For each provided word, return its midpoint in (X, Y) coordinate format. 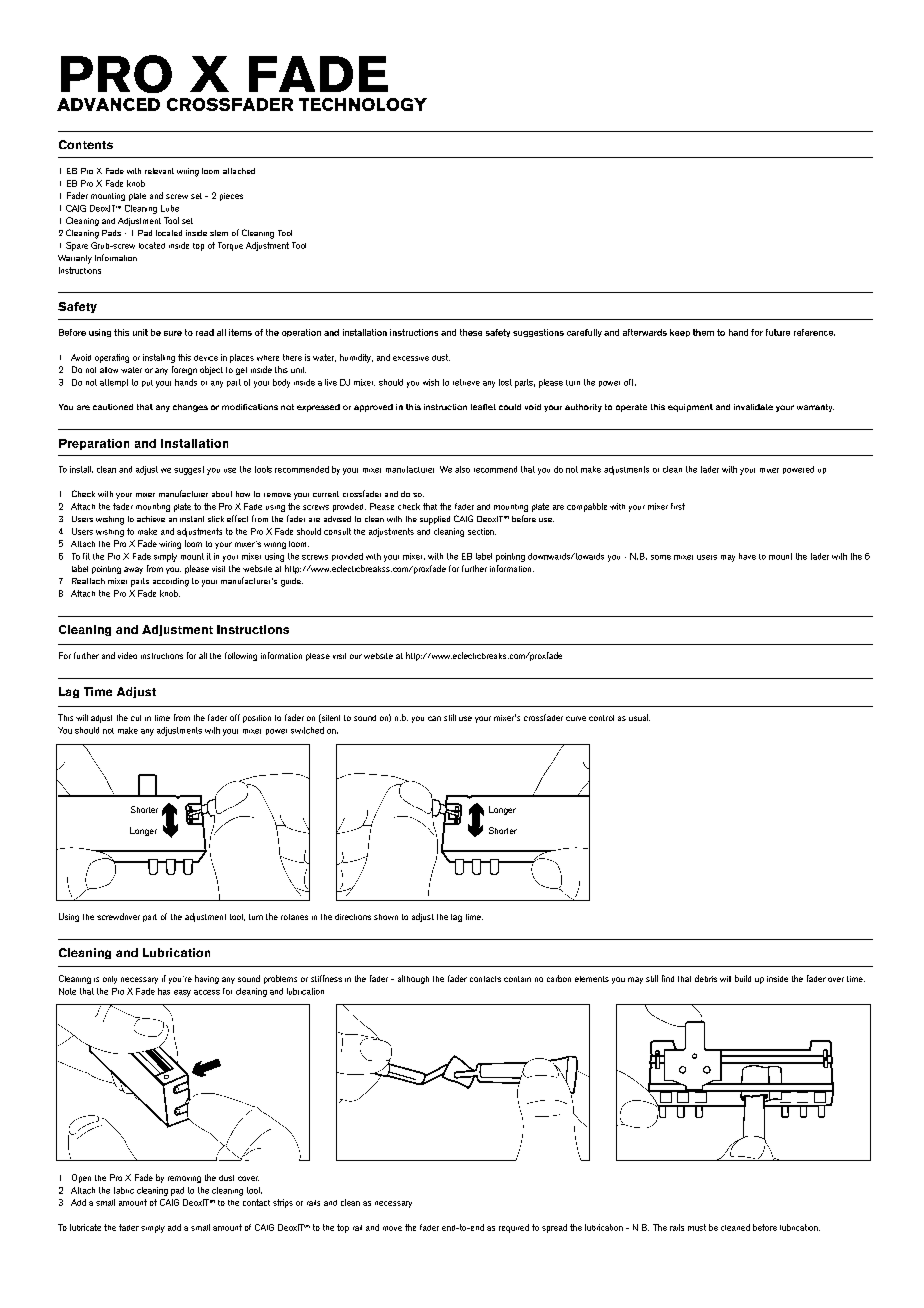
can (434, 718)
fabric (124, 1190)
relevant (159, 171)
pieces (231, 197)
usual (639, 717)
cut (136, 718)
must (697, 1227)
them (703, 332)
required (514, 1228)
